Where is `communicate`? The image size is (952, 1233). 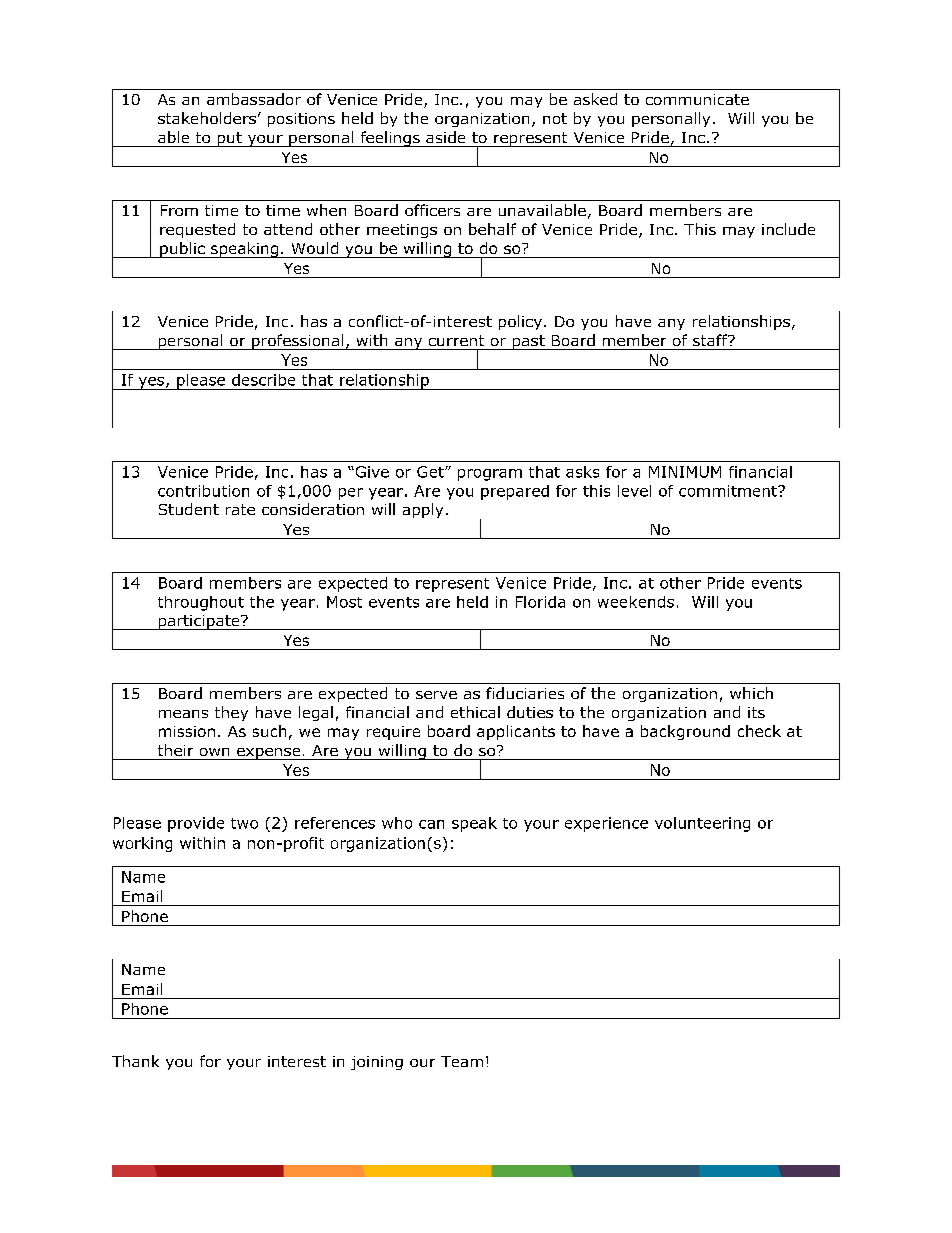 communicate is located at coordinates (697, 99).
